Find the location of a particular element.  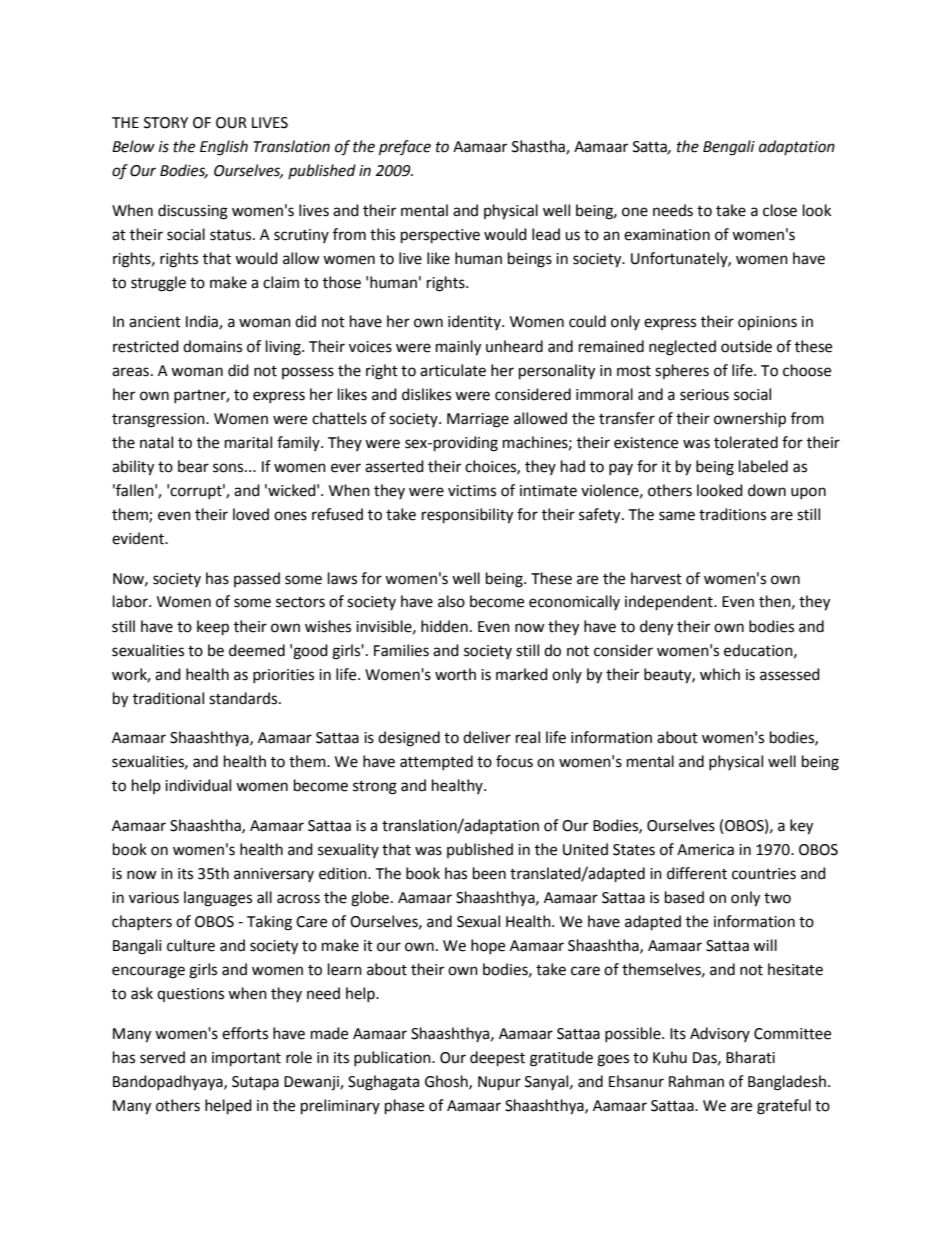

keep is located at coordinates (213, 628).
